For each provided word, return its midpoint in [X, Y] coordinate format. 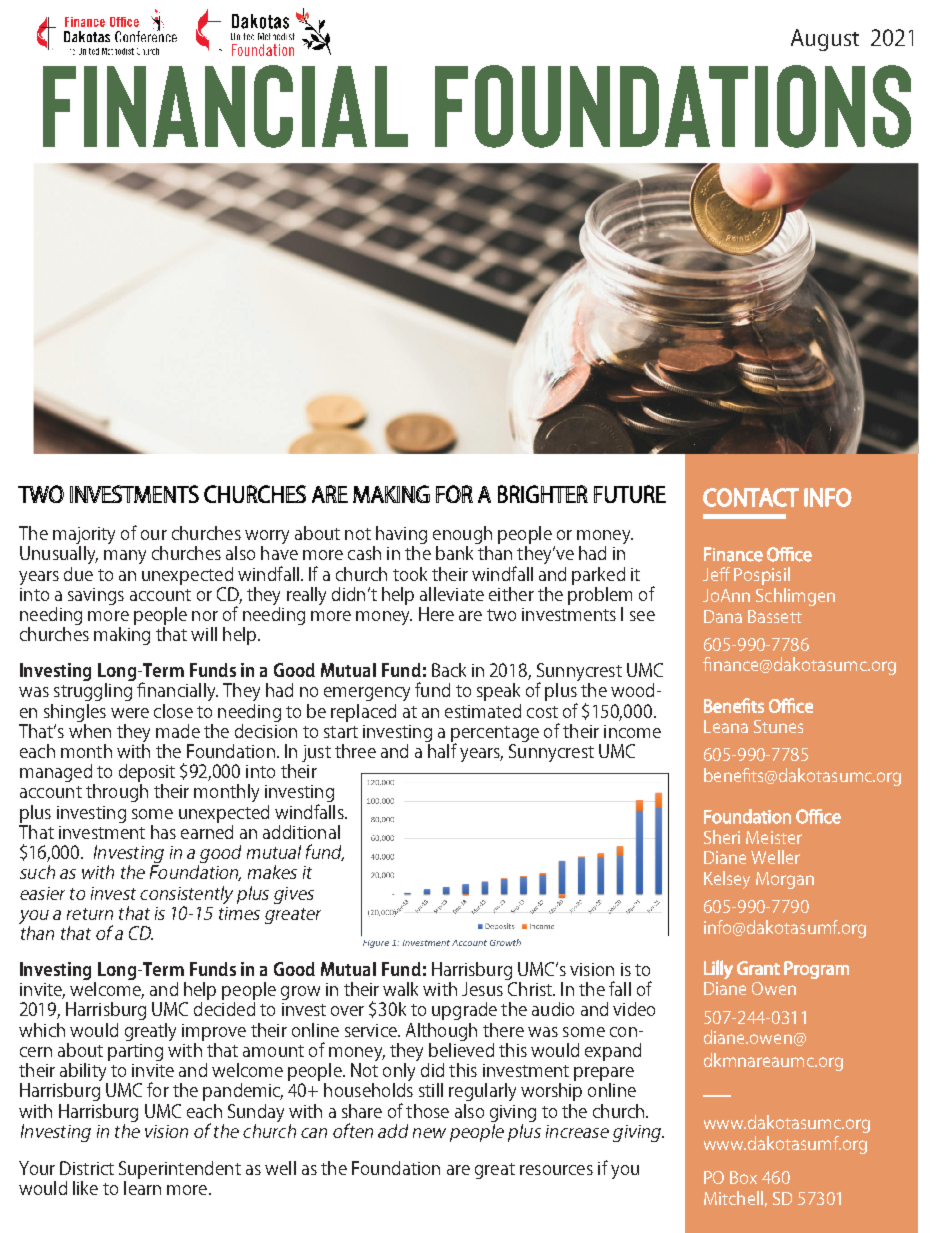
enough [462, 536]
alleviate [452, 594]
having [400, 536]
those [427, 1111]
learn [142, 1186]
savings [96, 596]
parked [598, 576]
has [163, 832]
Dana [723, 616]
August [825, 40]
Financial [225, 106]
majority [84, 537]
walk [400, 989]
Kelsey [727, 880]
